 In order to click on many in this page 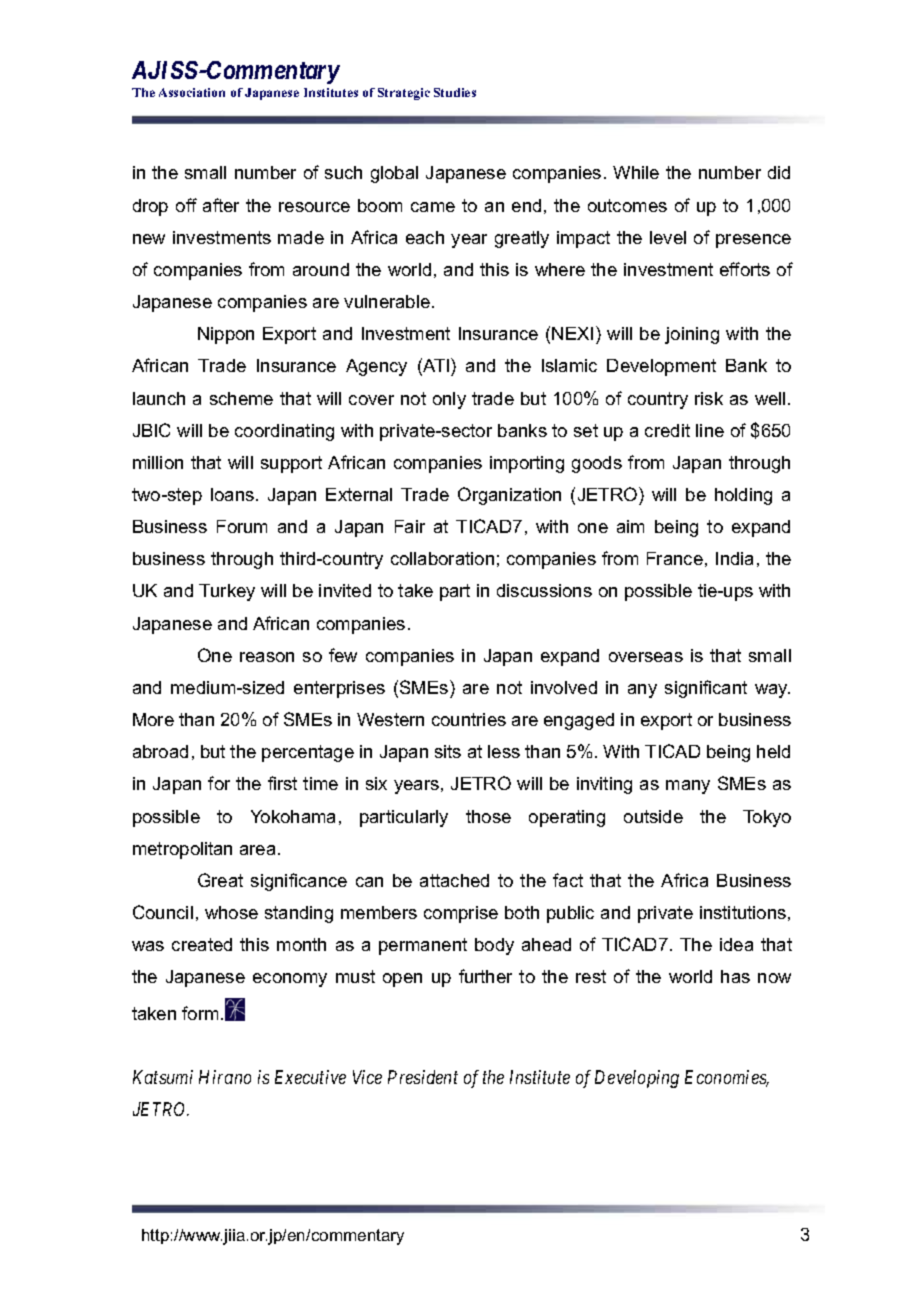, I will do `click(688, 787)`.
